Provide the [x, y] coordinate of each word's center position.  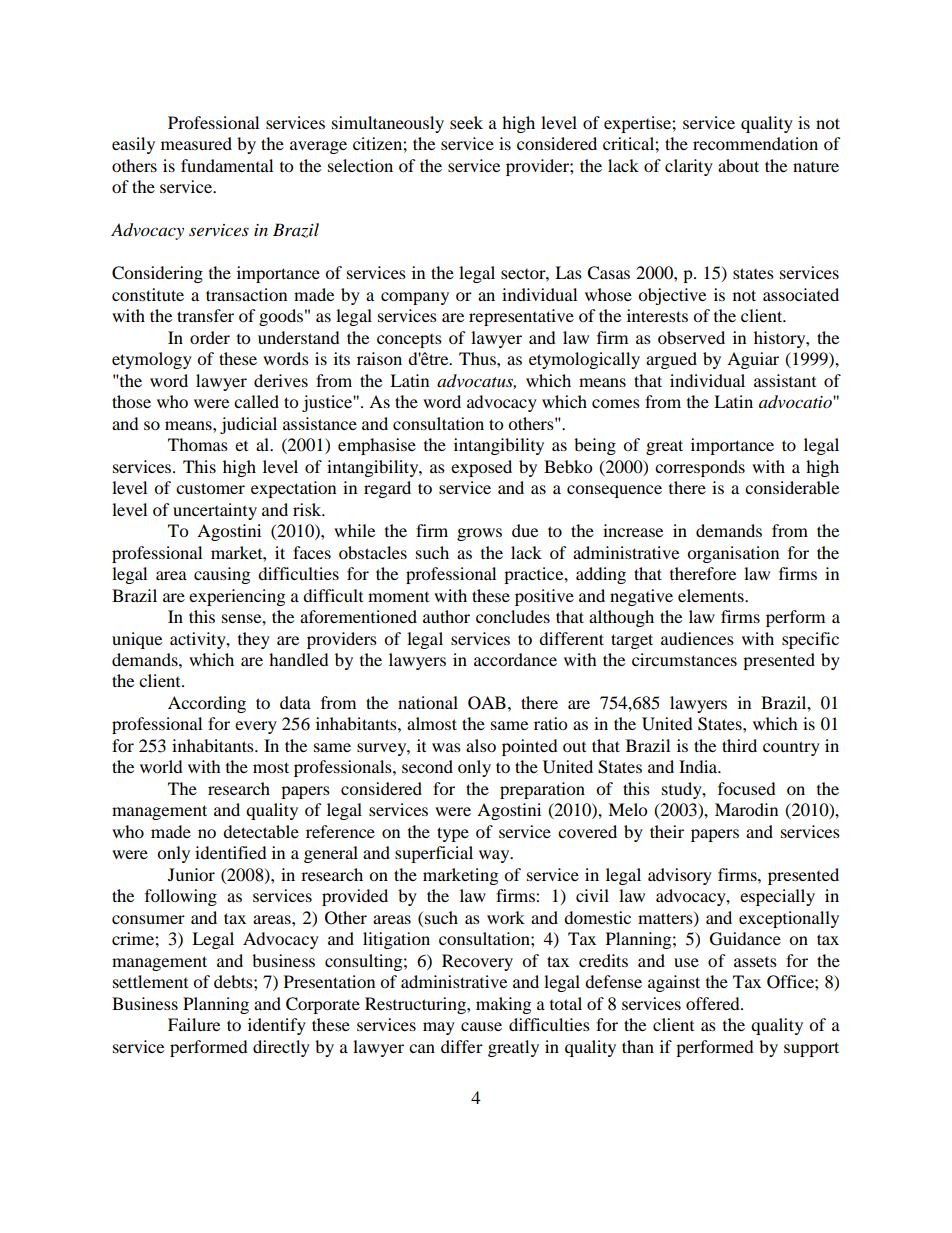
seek [466, 122]
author [446, 616]
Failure [194, 1024]
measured [196, 143]
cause [481, 1026]
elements [712, 595]
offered [714, 1003]
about [738, 165]
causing [222, 575]
